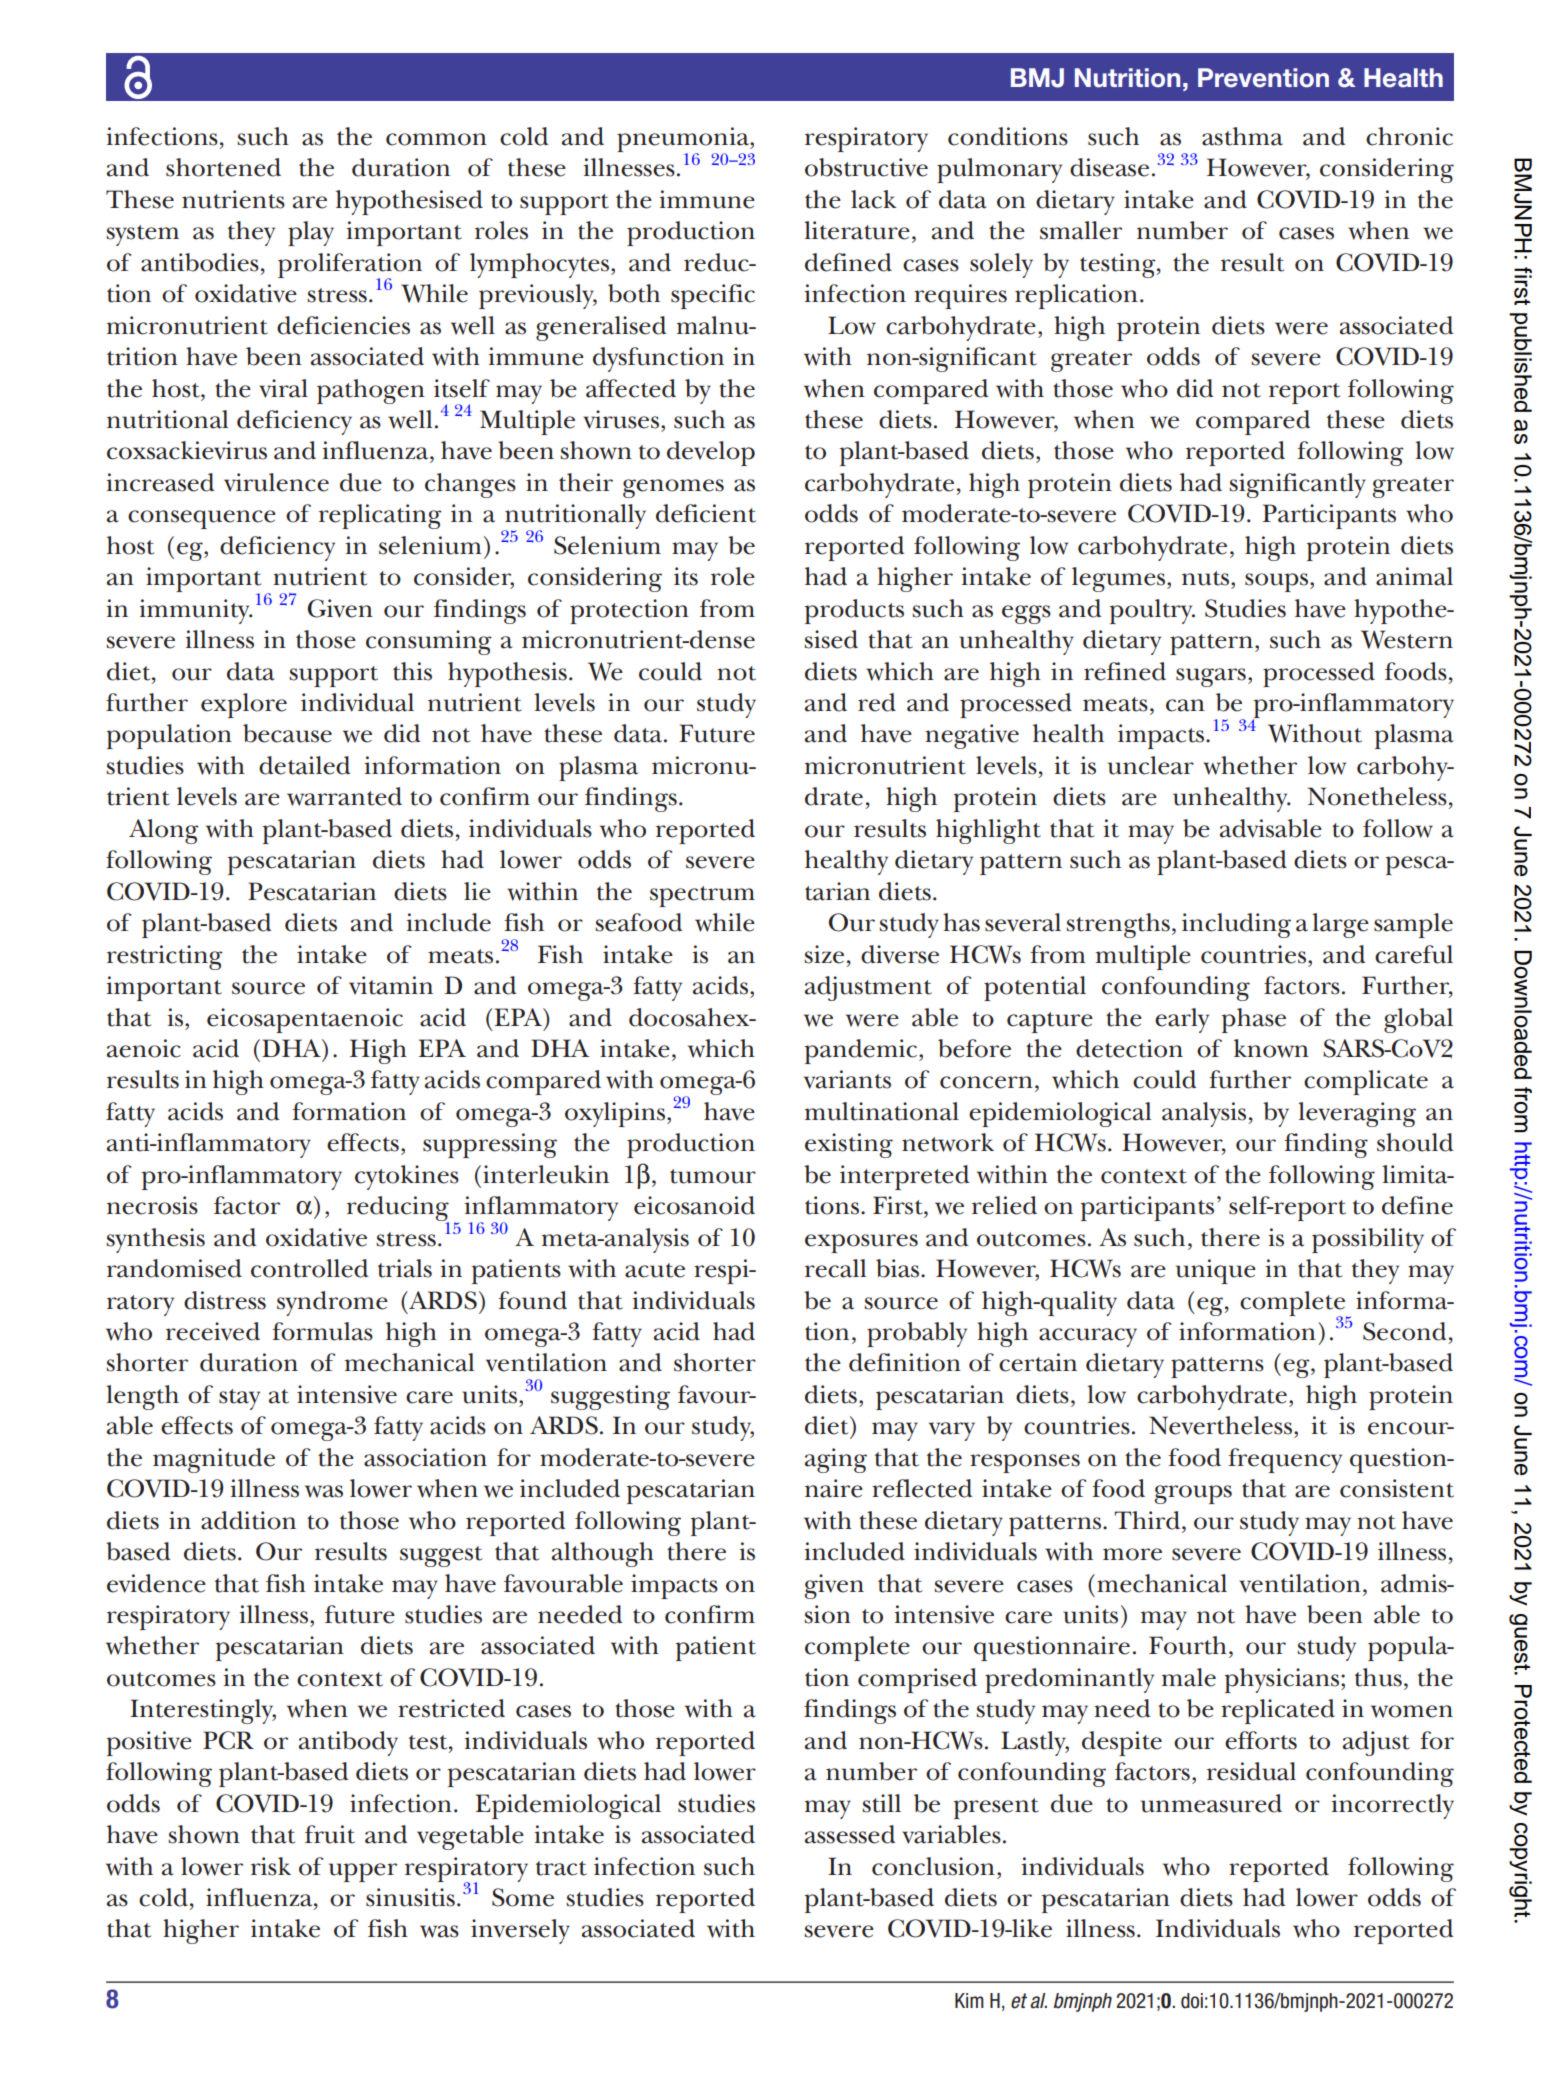 The image size is (1560, 2080). Describe the element at coordinates (835, 1268) in the screenshot. I see `recall` at that location.
